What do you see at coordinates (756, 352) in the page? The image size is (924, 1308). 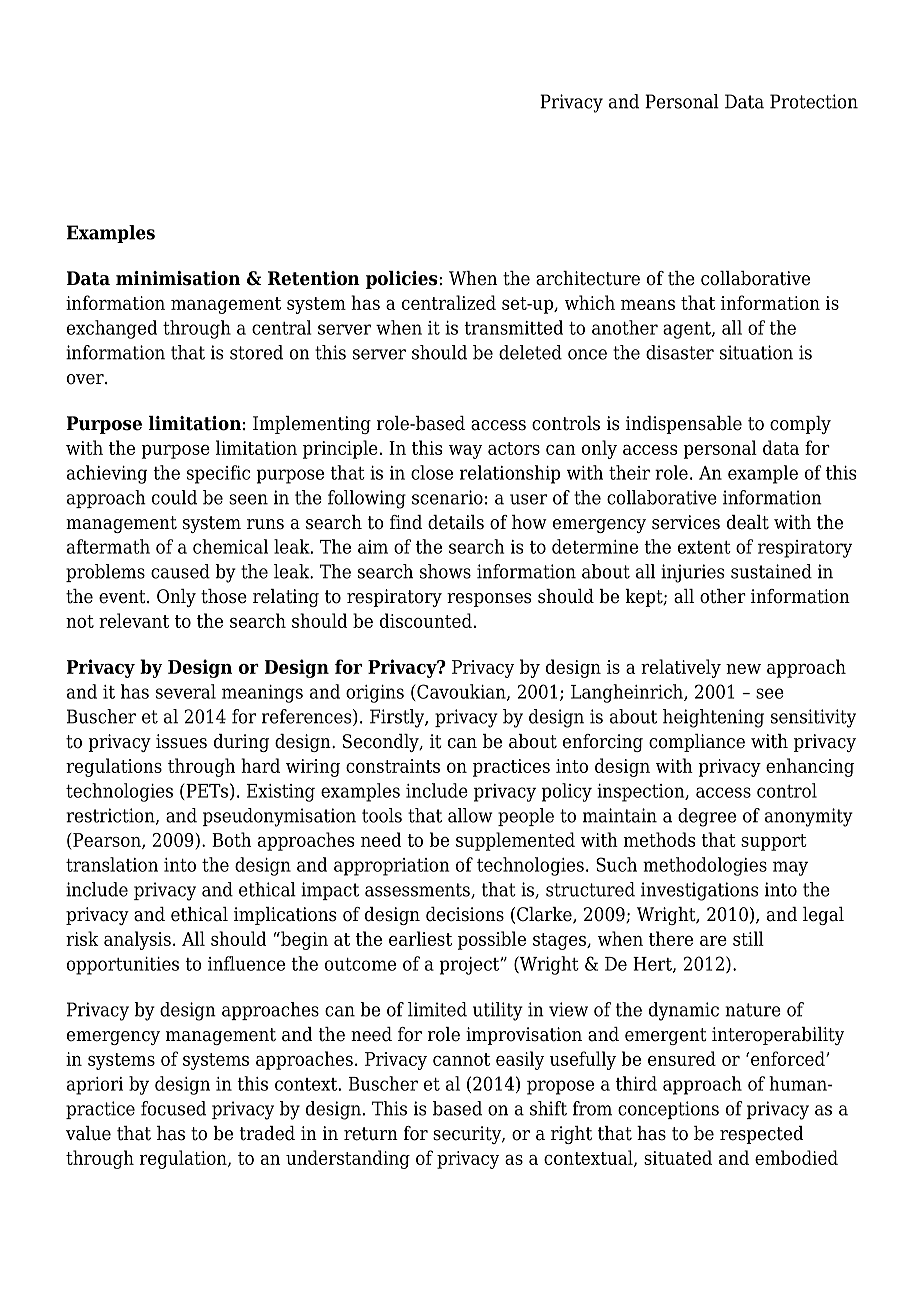 I see `situation` at bounding box center [756, 352].
